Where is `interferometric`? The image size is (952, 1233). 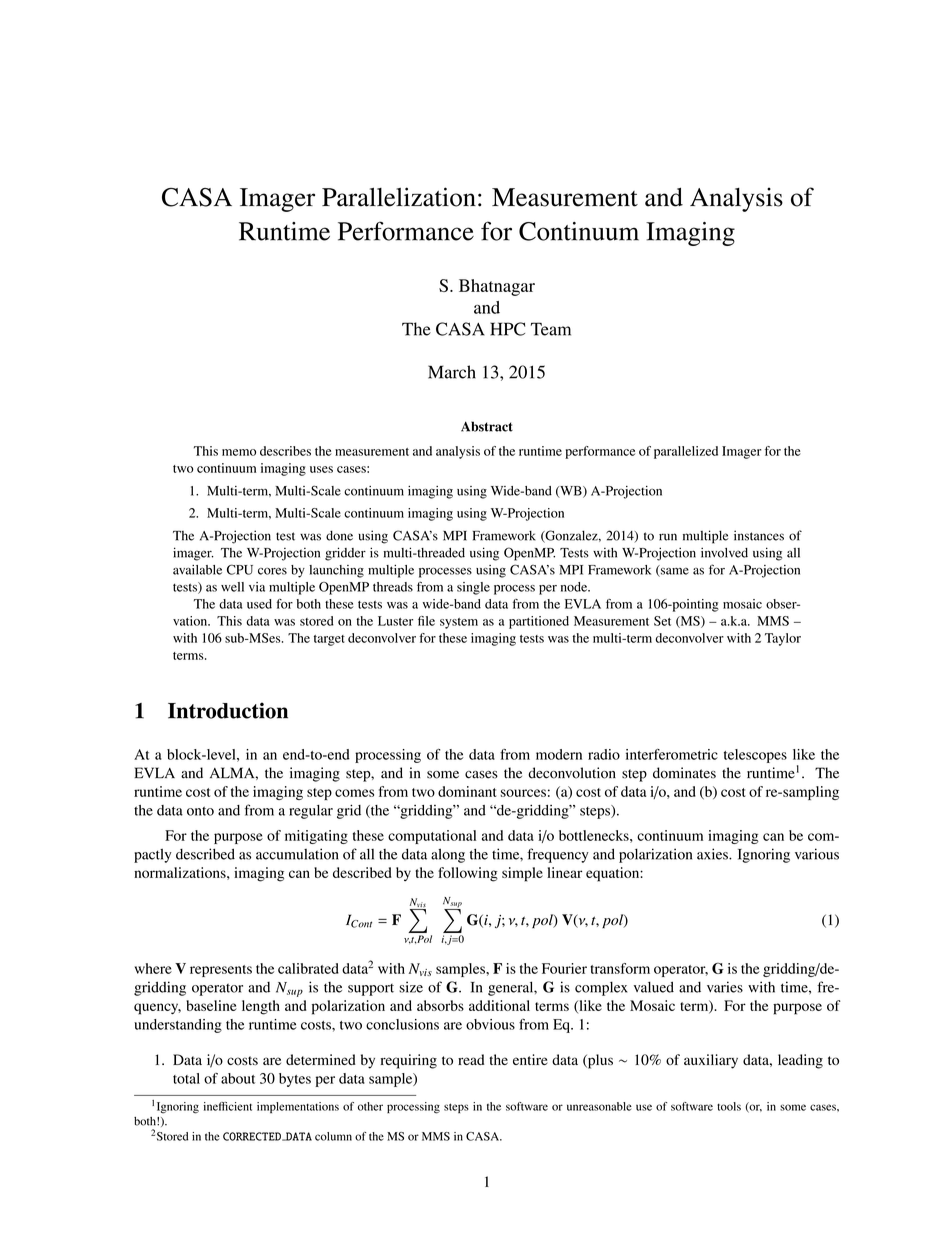
interferometric is located at coordinates (672, 754).
